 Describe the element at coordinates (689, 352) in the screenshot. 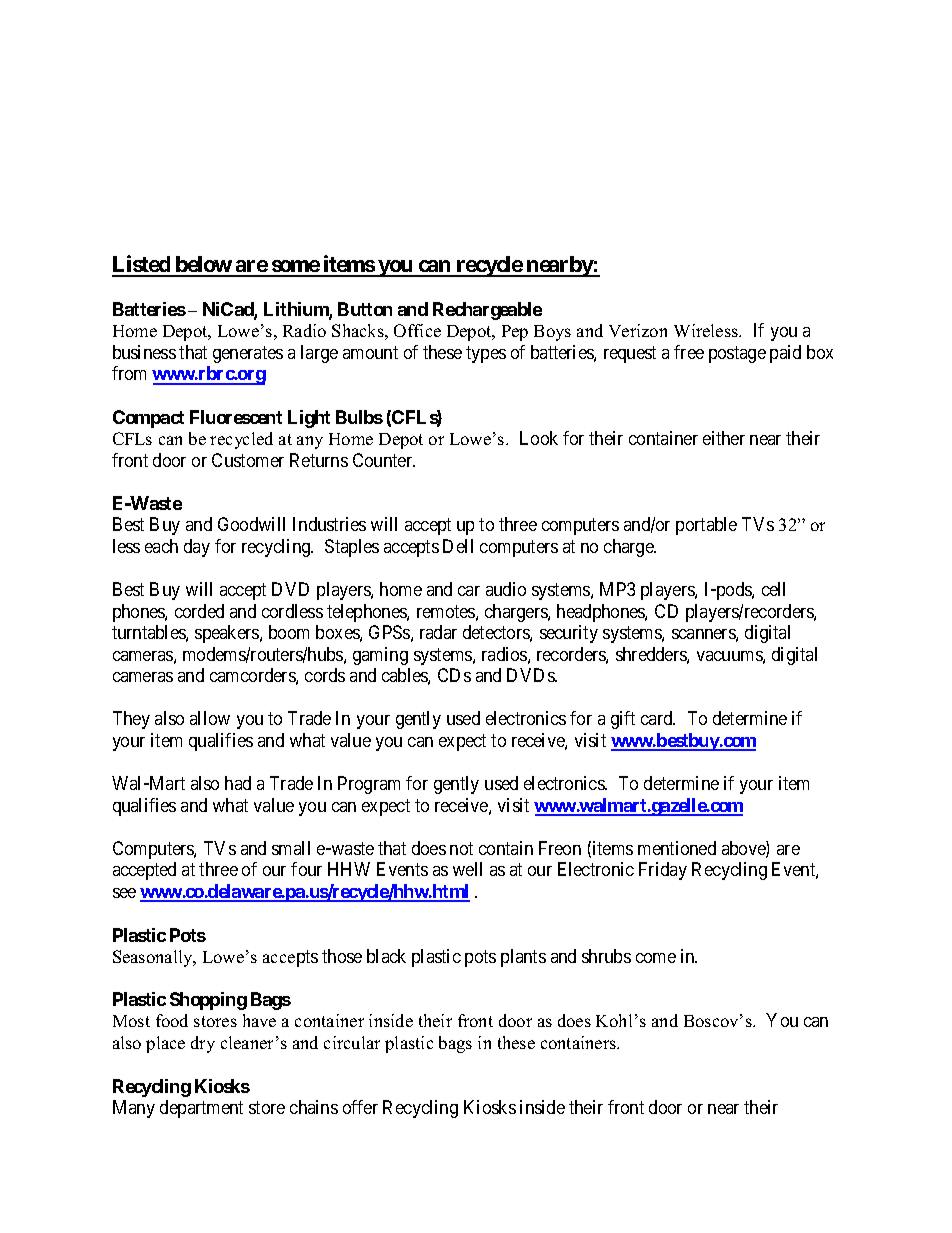

I see `free` at that location.
